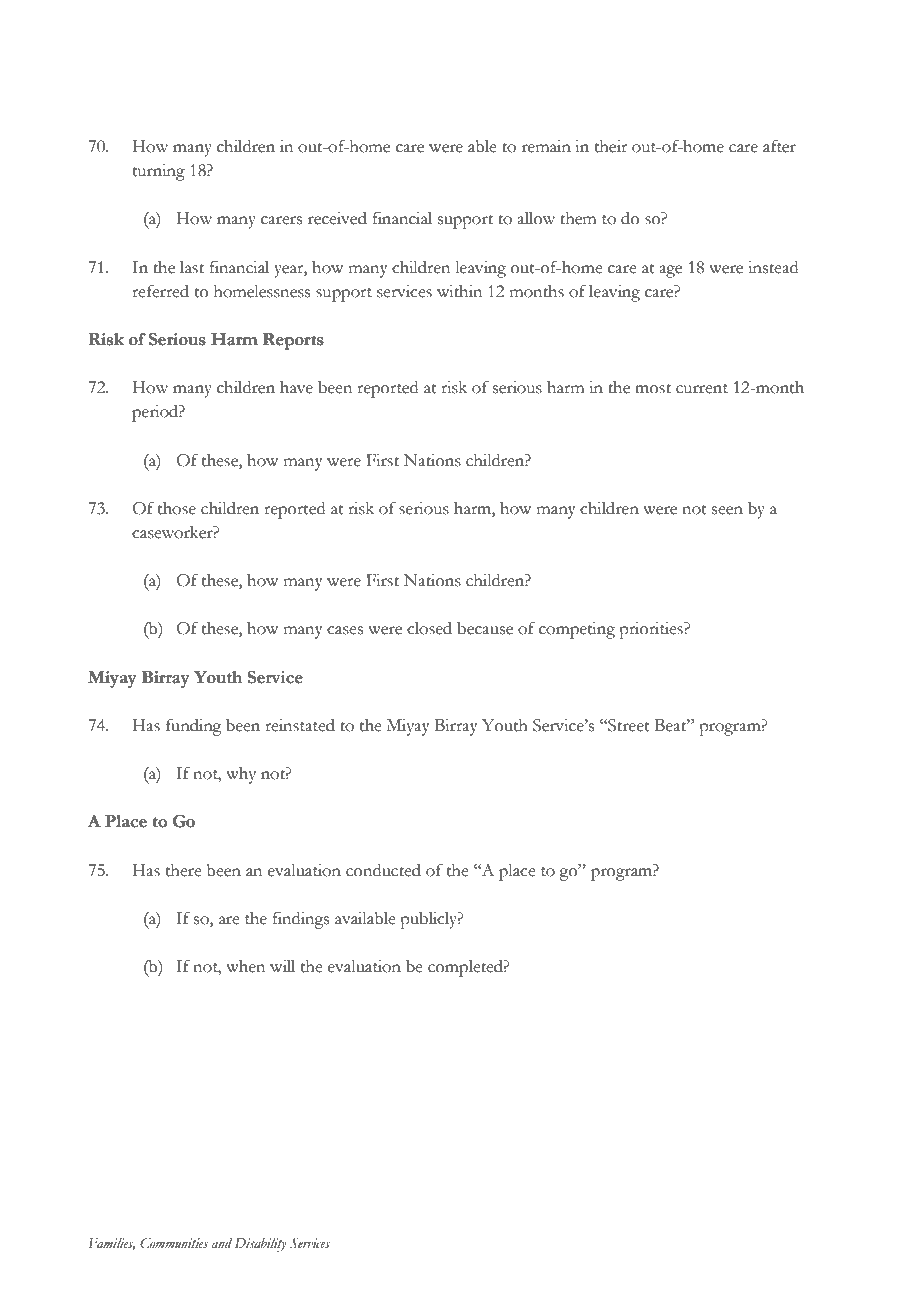 Image resolution: width=924 pixels, height=1308 pixels. Describe the element at coordinates (296, 387) in the page. I see `have` at that location.
